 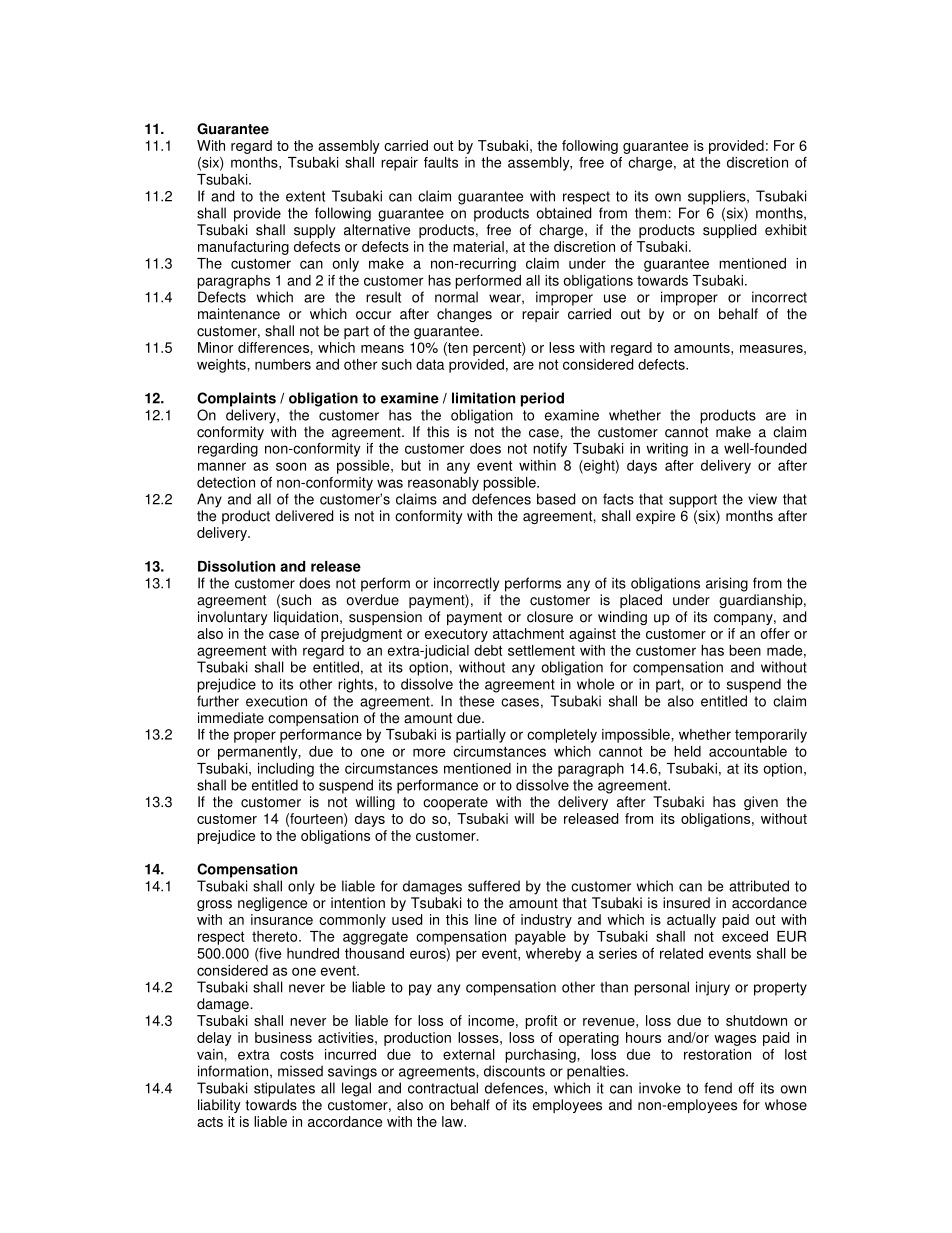 I want to click on stipulates, so click(x=284, y=1089).
